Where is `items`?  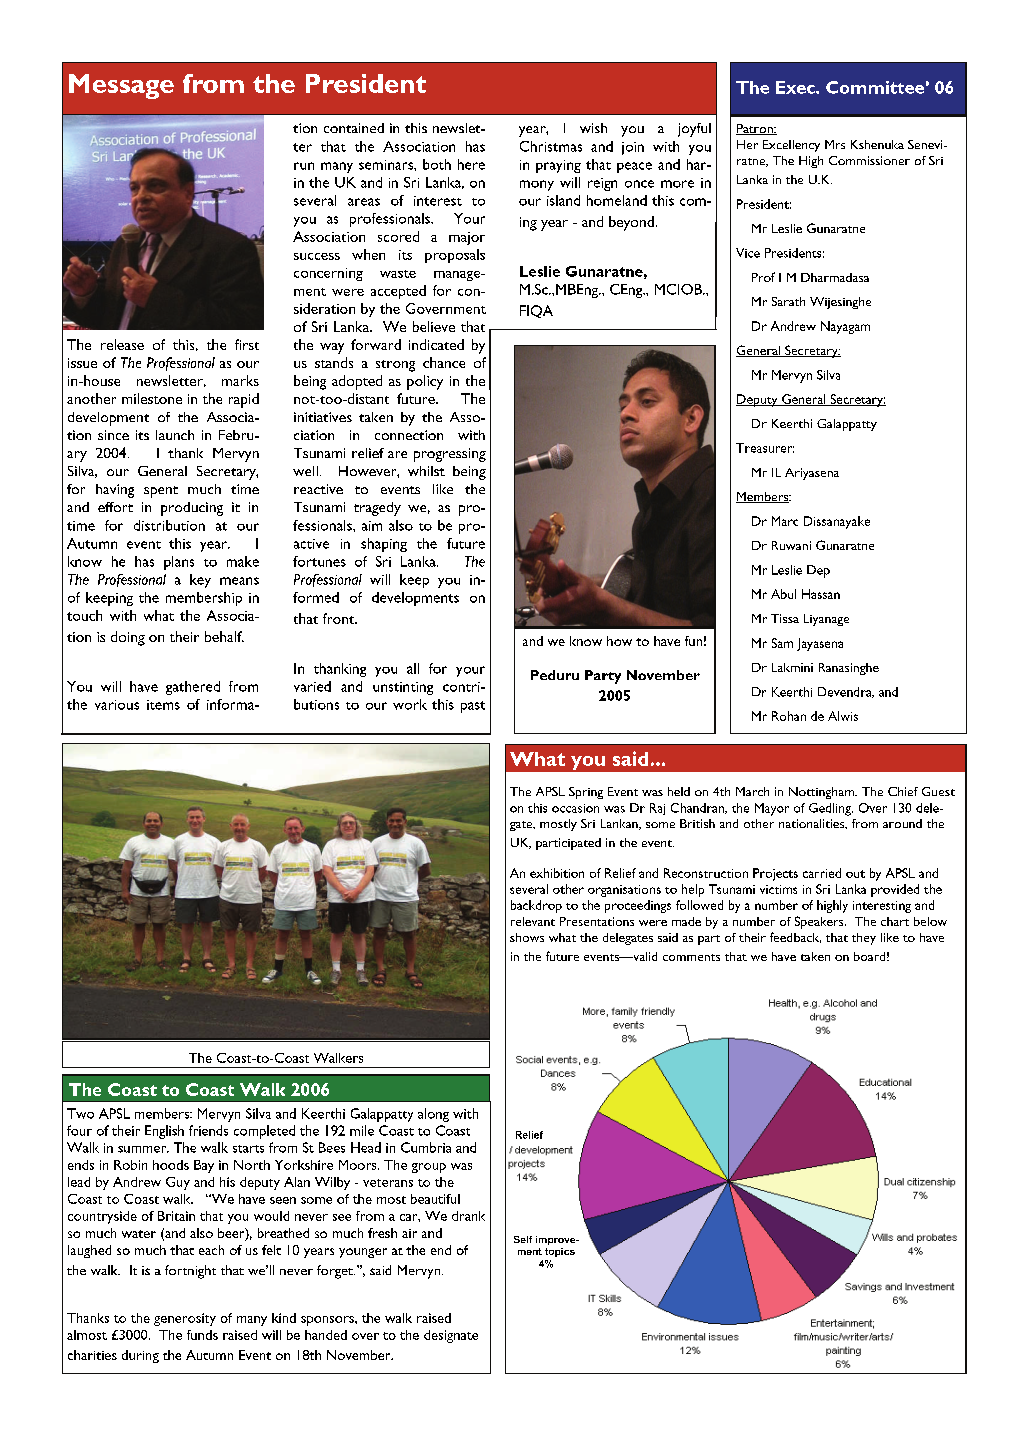
items is located at coordinates (163, 705).
